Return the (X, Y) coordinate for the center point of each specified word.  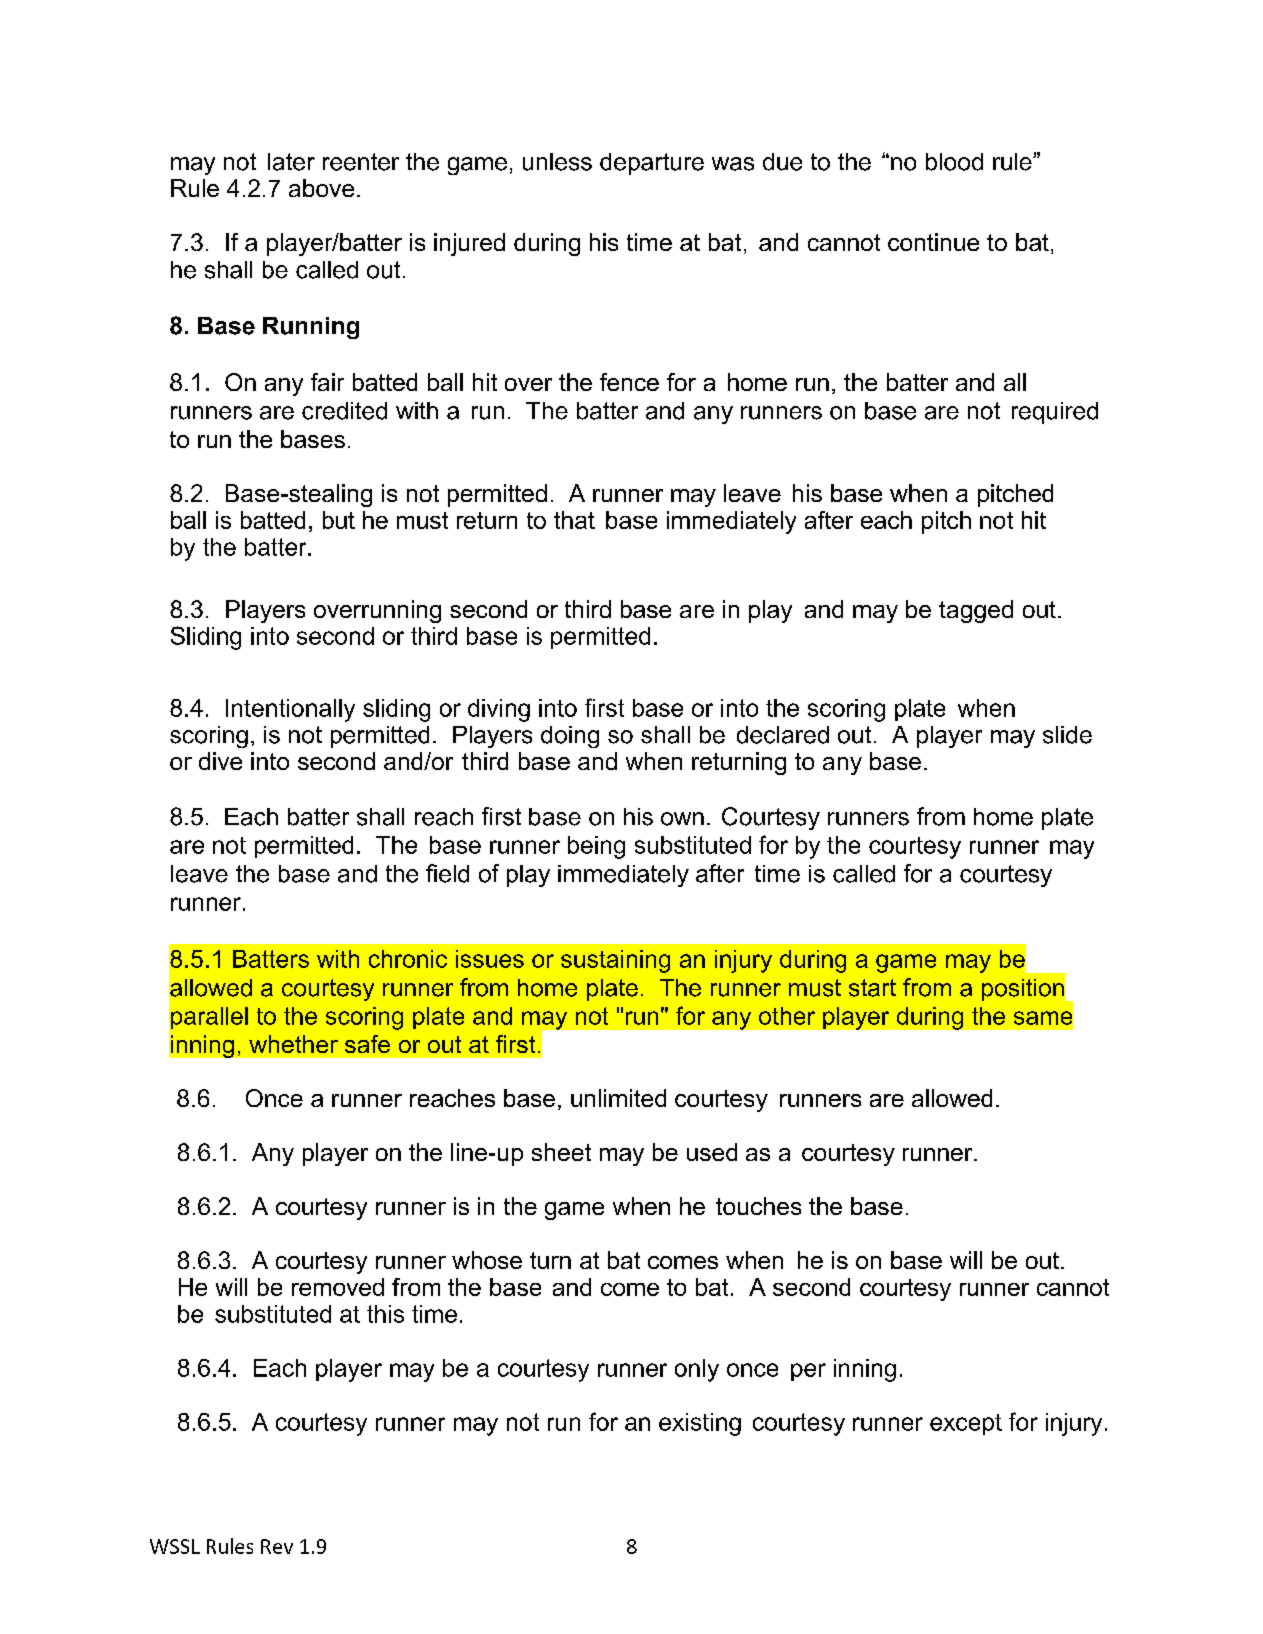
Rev (277, 1546)
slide (1067, 735)
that (574, 520)
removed (338, 1287)
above (321, 188)
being (596, 847)
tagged (976, 611)
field (447, 873)
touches (758, 1206)
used (712, 1152)
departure (652, 164)
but (339, 520)
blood (954, 162)
